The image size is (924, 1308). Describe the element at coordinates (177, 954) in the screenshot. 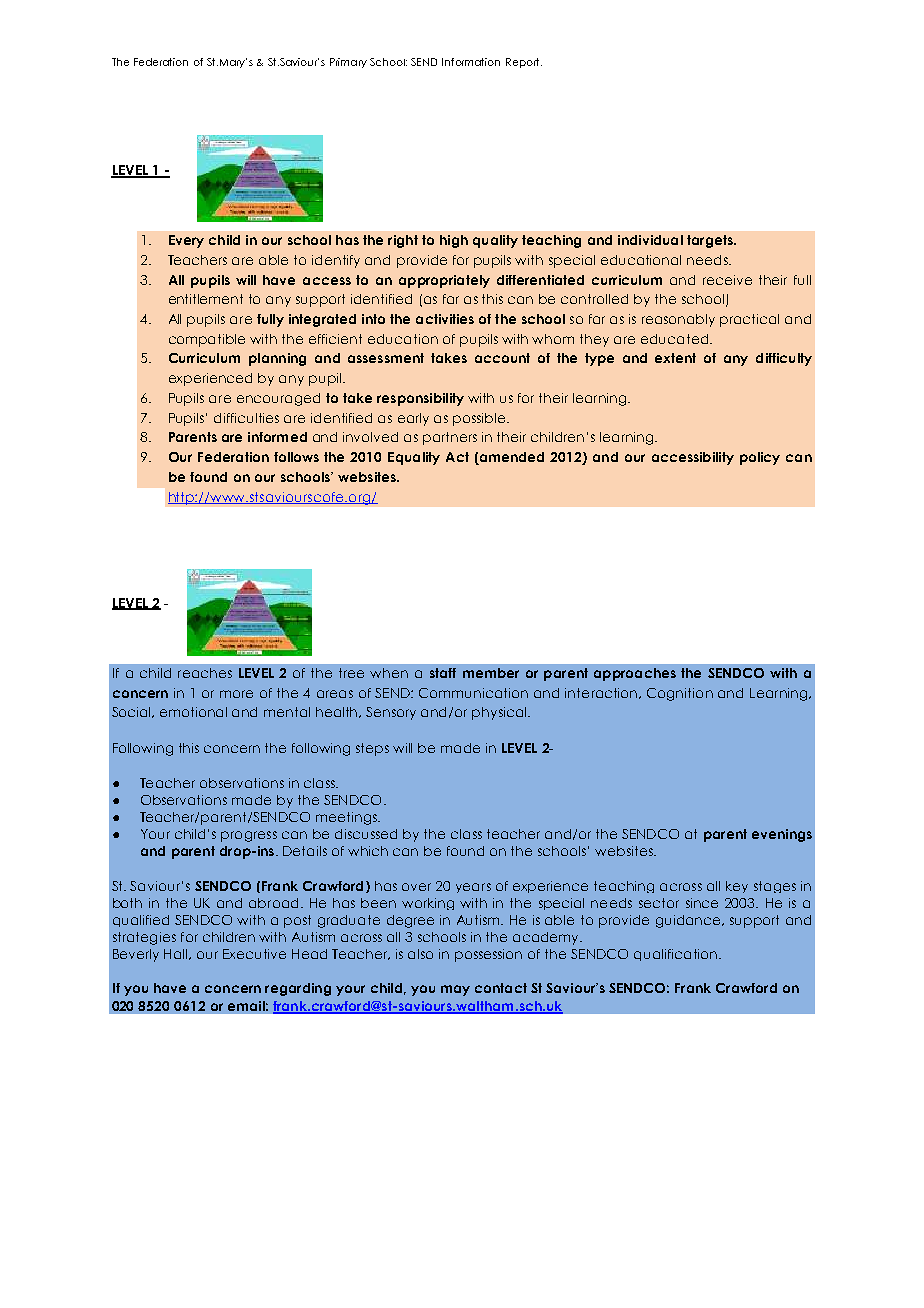

I see `Hall` at that location.
